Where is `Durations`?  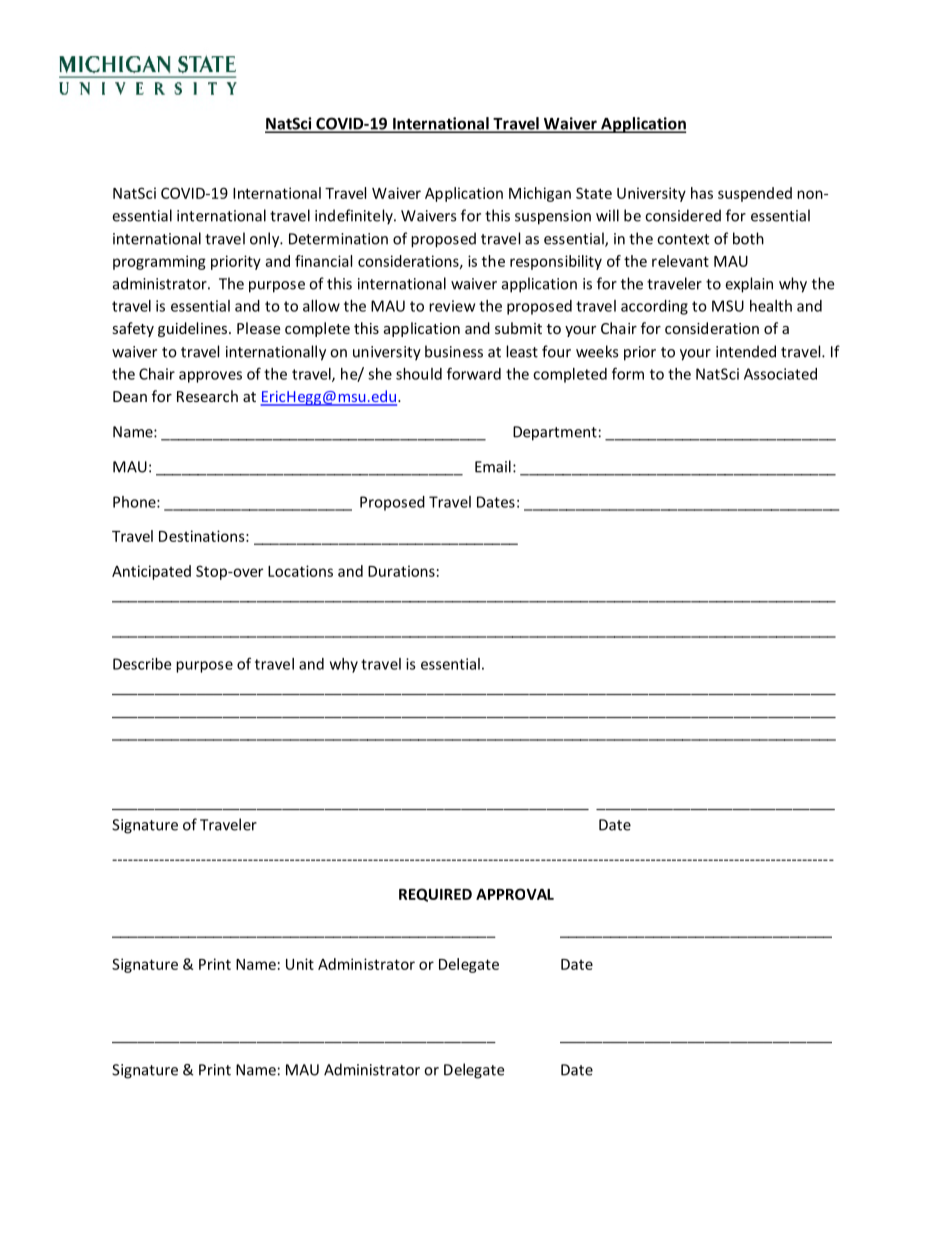 Durations is located at coordinates (401, 571).
